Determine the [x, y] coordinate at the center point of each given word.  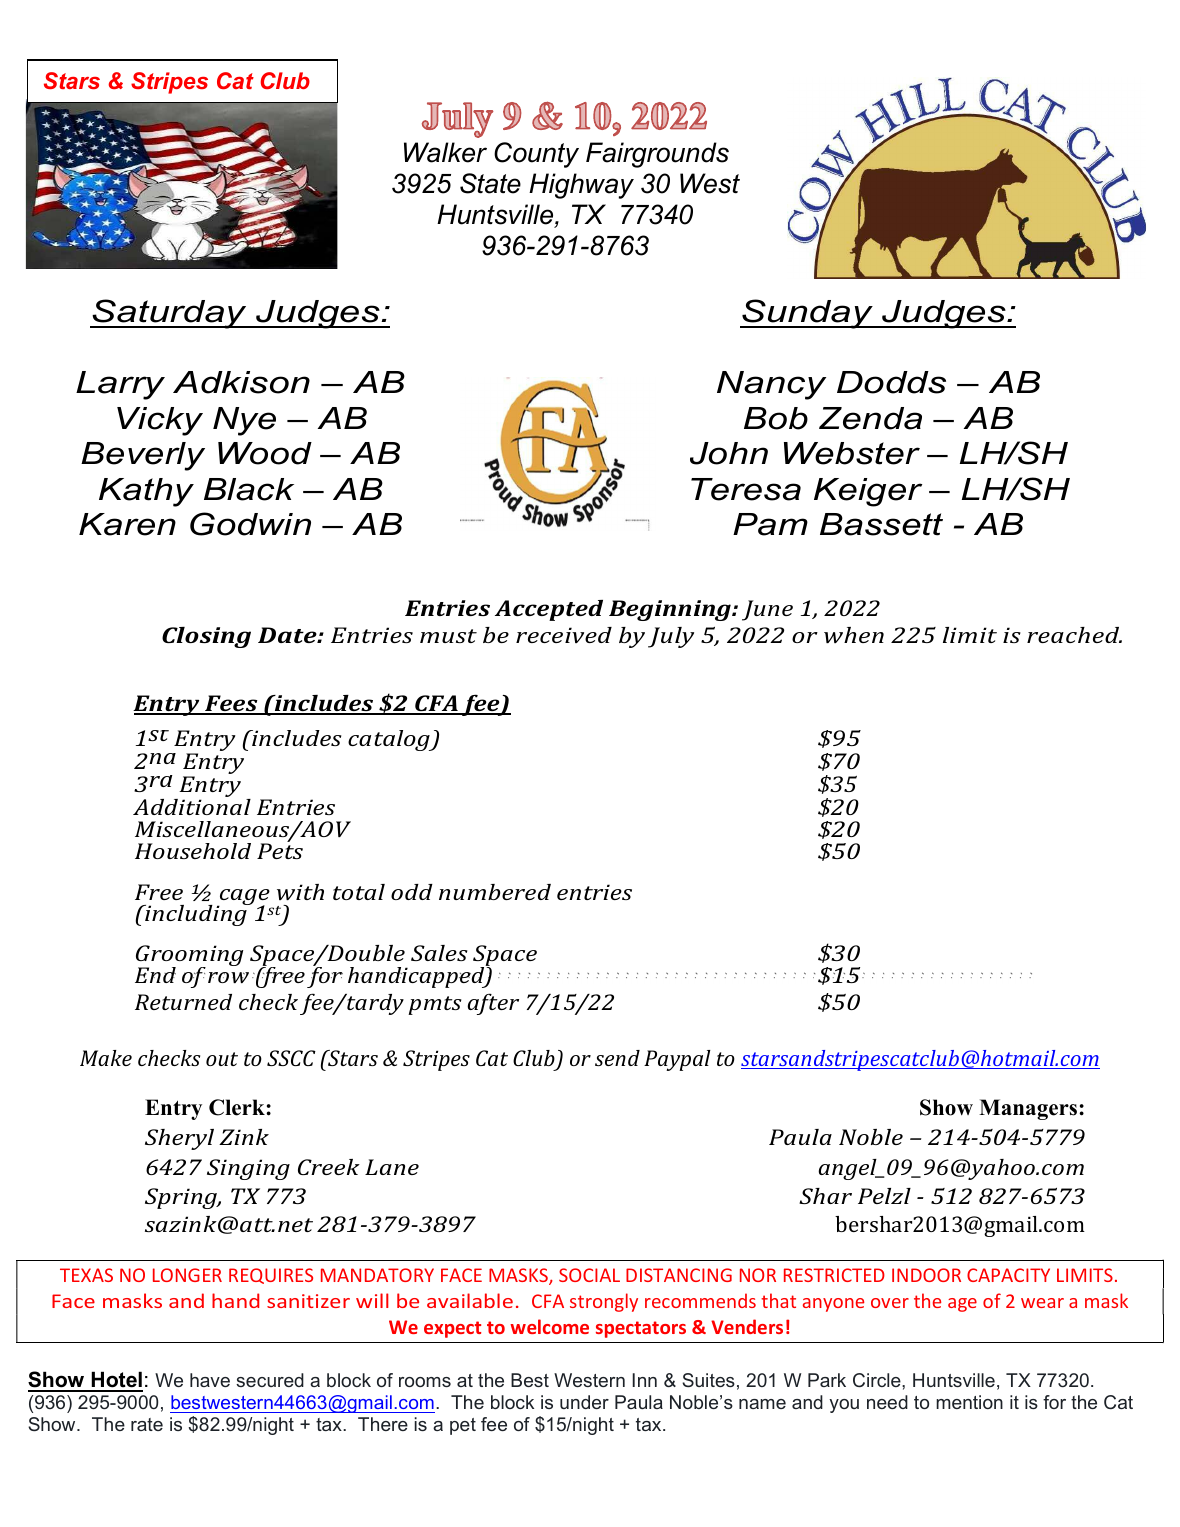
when [854, 635]
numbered [495, 892]
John [729, 453]
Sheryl [179, 1139]
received [564, 635]
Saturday [169, 314]
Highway [581, 186]
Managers [1029, 1109]
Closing [206, 637]
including [196, 914]
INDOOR [926, 1275]
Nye [244, 421]
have [210, 1380]
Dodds [891, 382]
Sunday [807, 314]
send [617, 1058]
